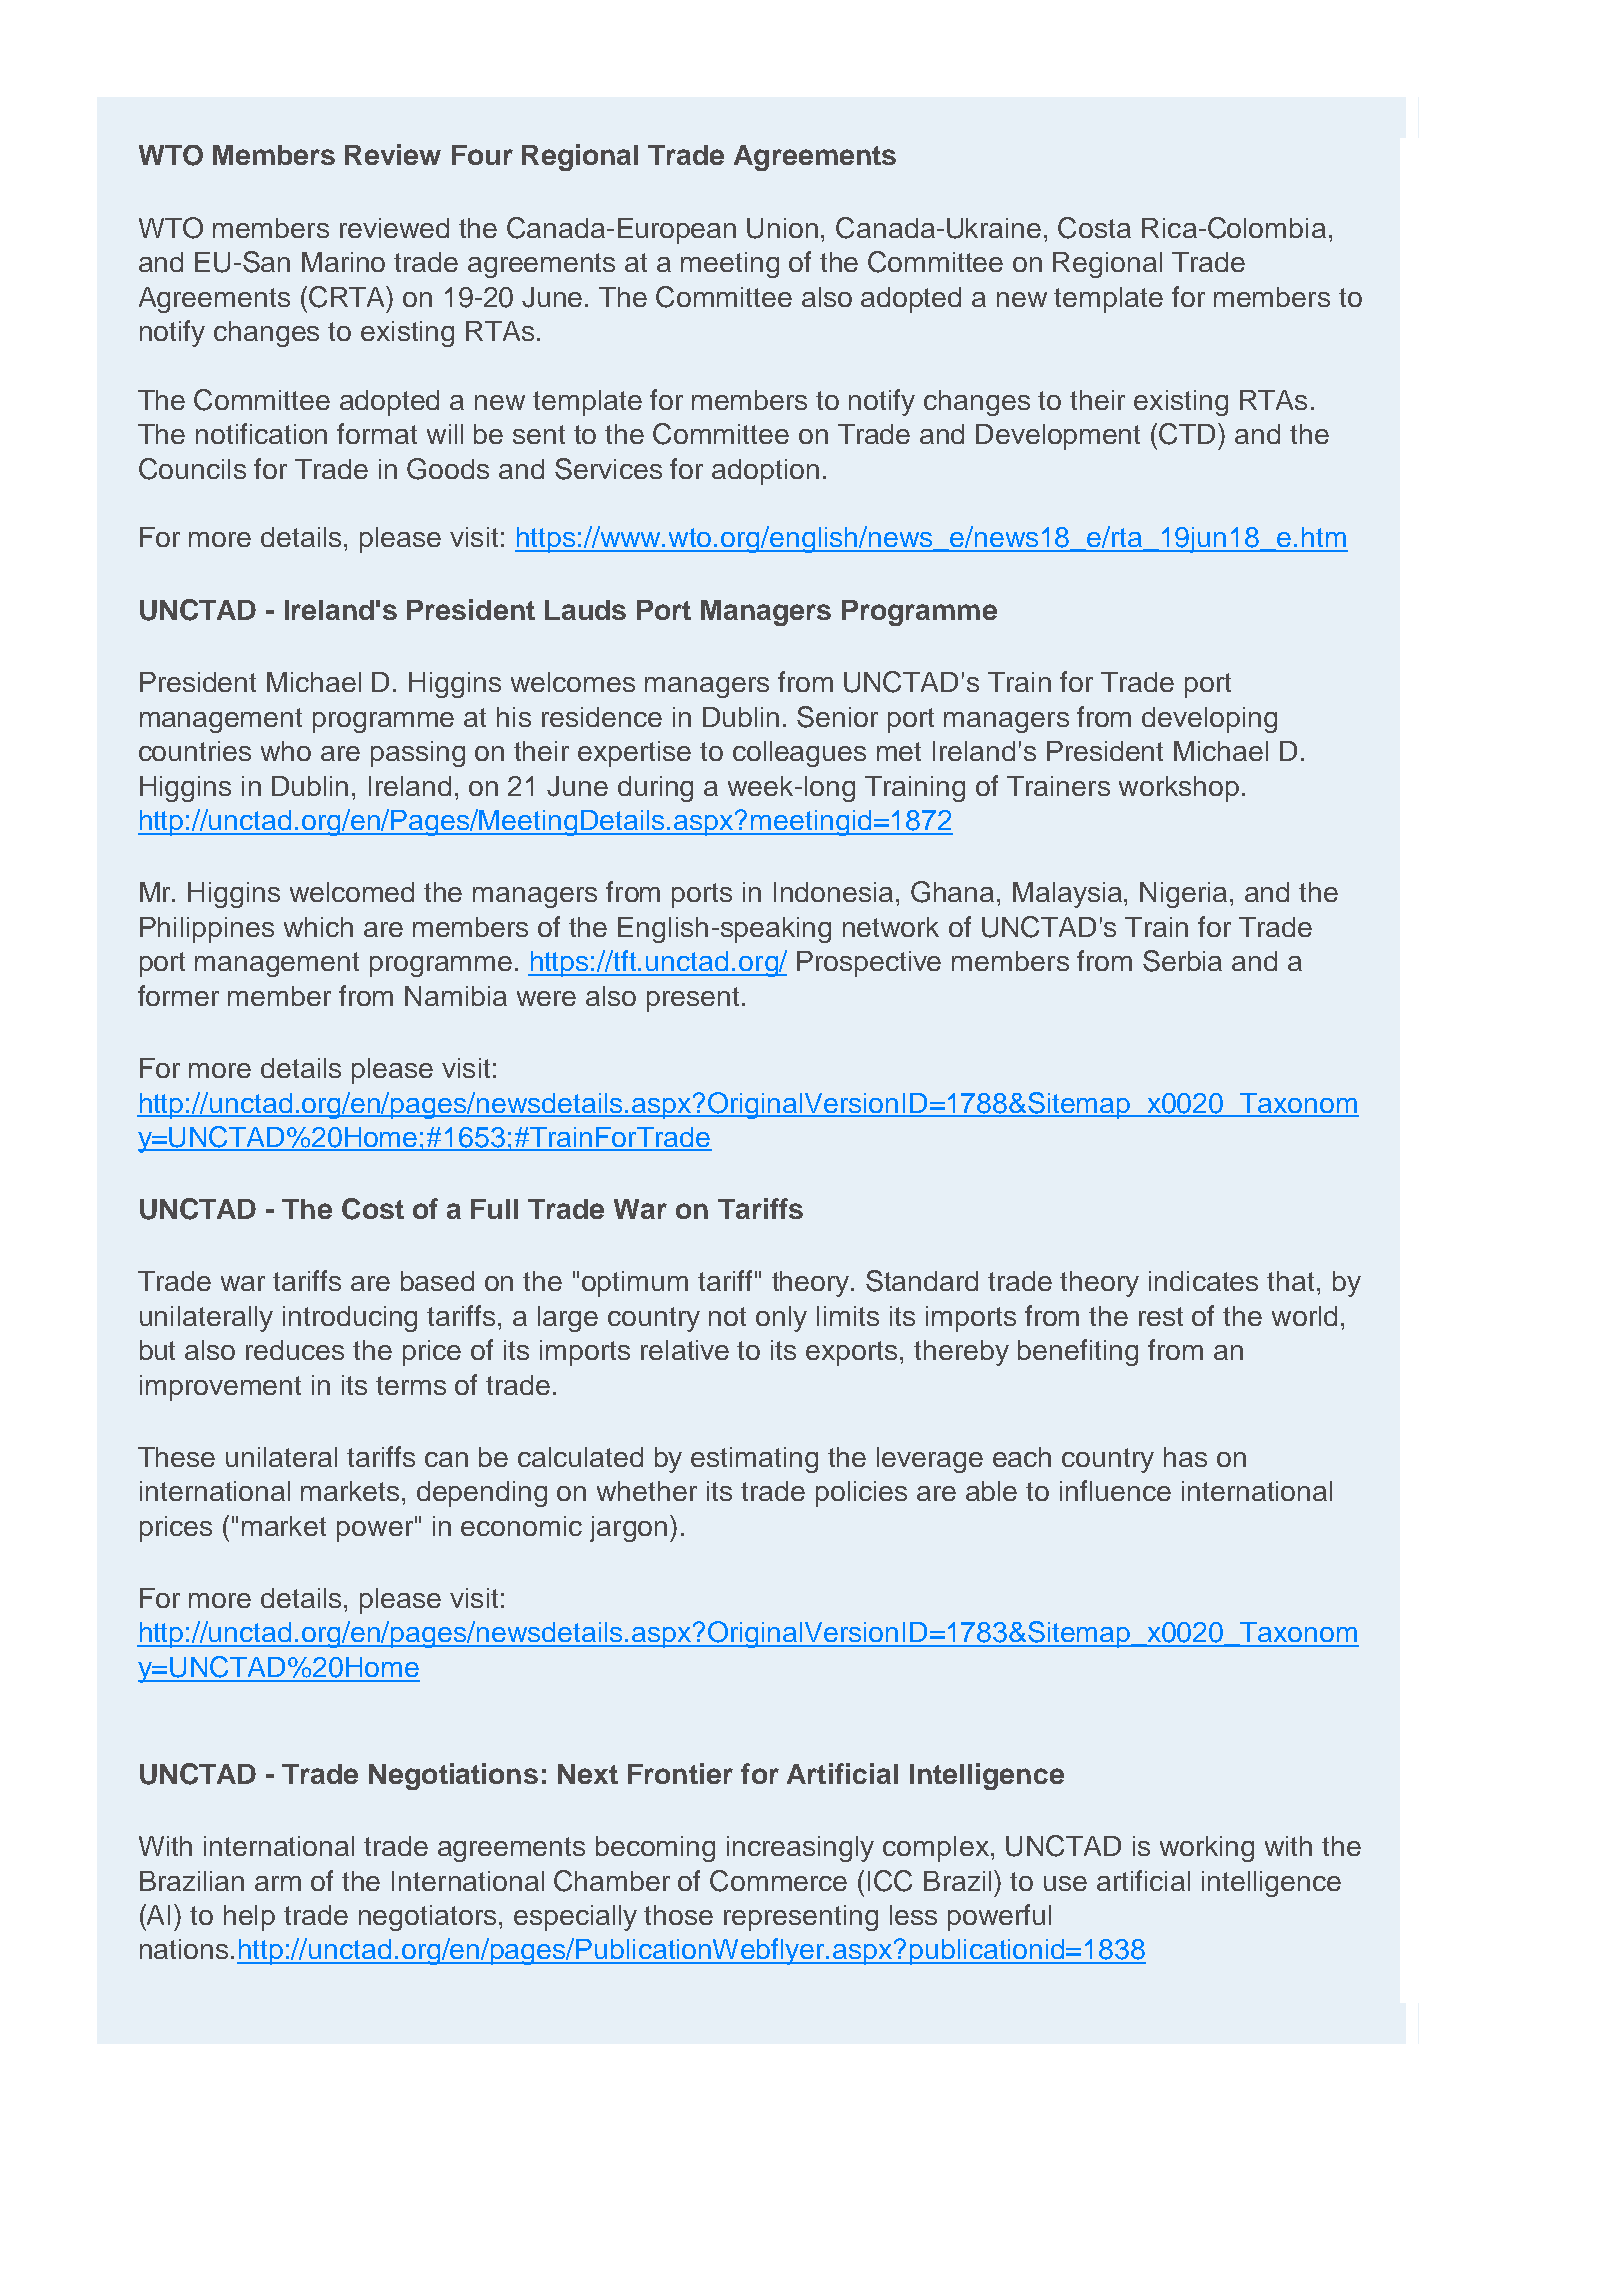  What do you see at coordinates (1207, 1849) in the document?
I see `working` at bounding box center [1207, 1849].
